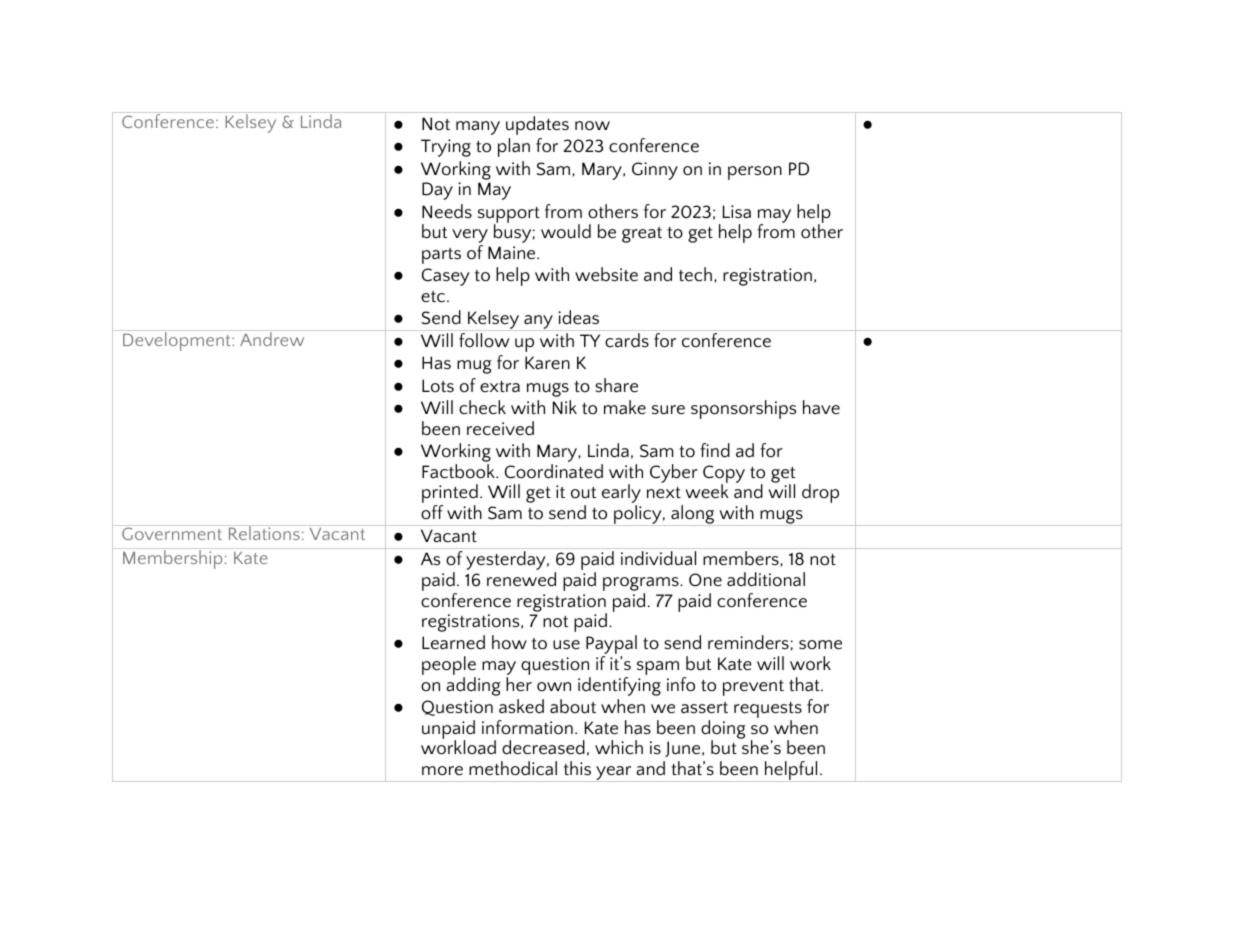 The height and width of the screenshot is (952, 1233). I want to click on Relations, so click(264, 532).
